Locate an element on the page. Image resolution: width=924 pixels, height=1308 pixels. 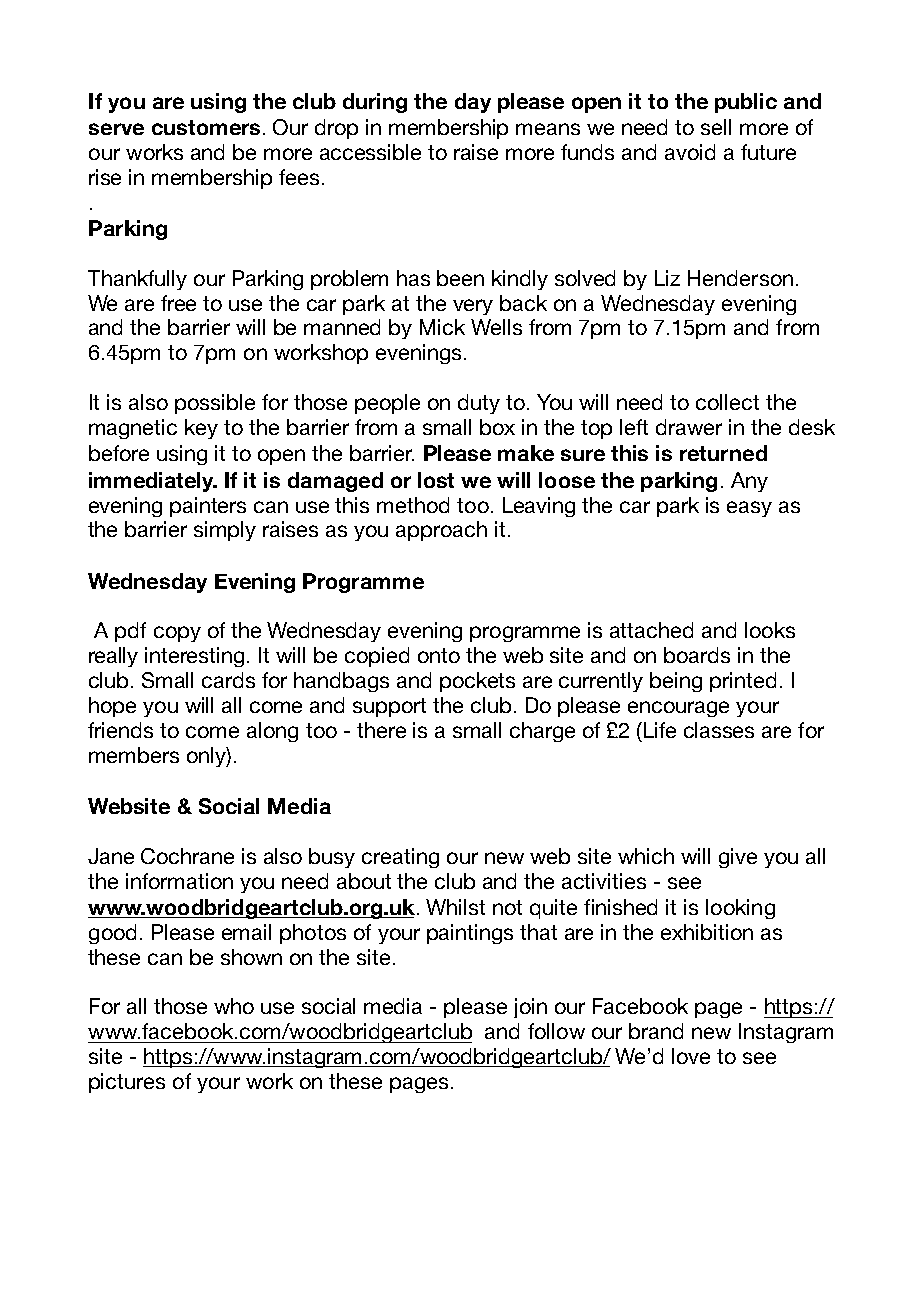
pictures is located at coordinates (127, 1083).
